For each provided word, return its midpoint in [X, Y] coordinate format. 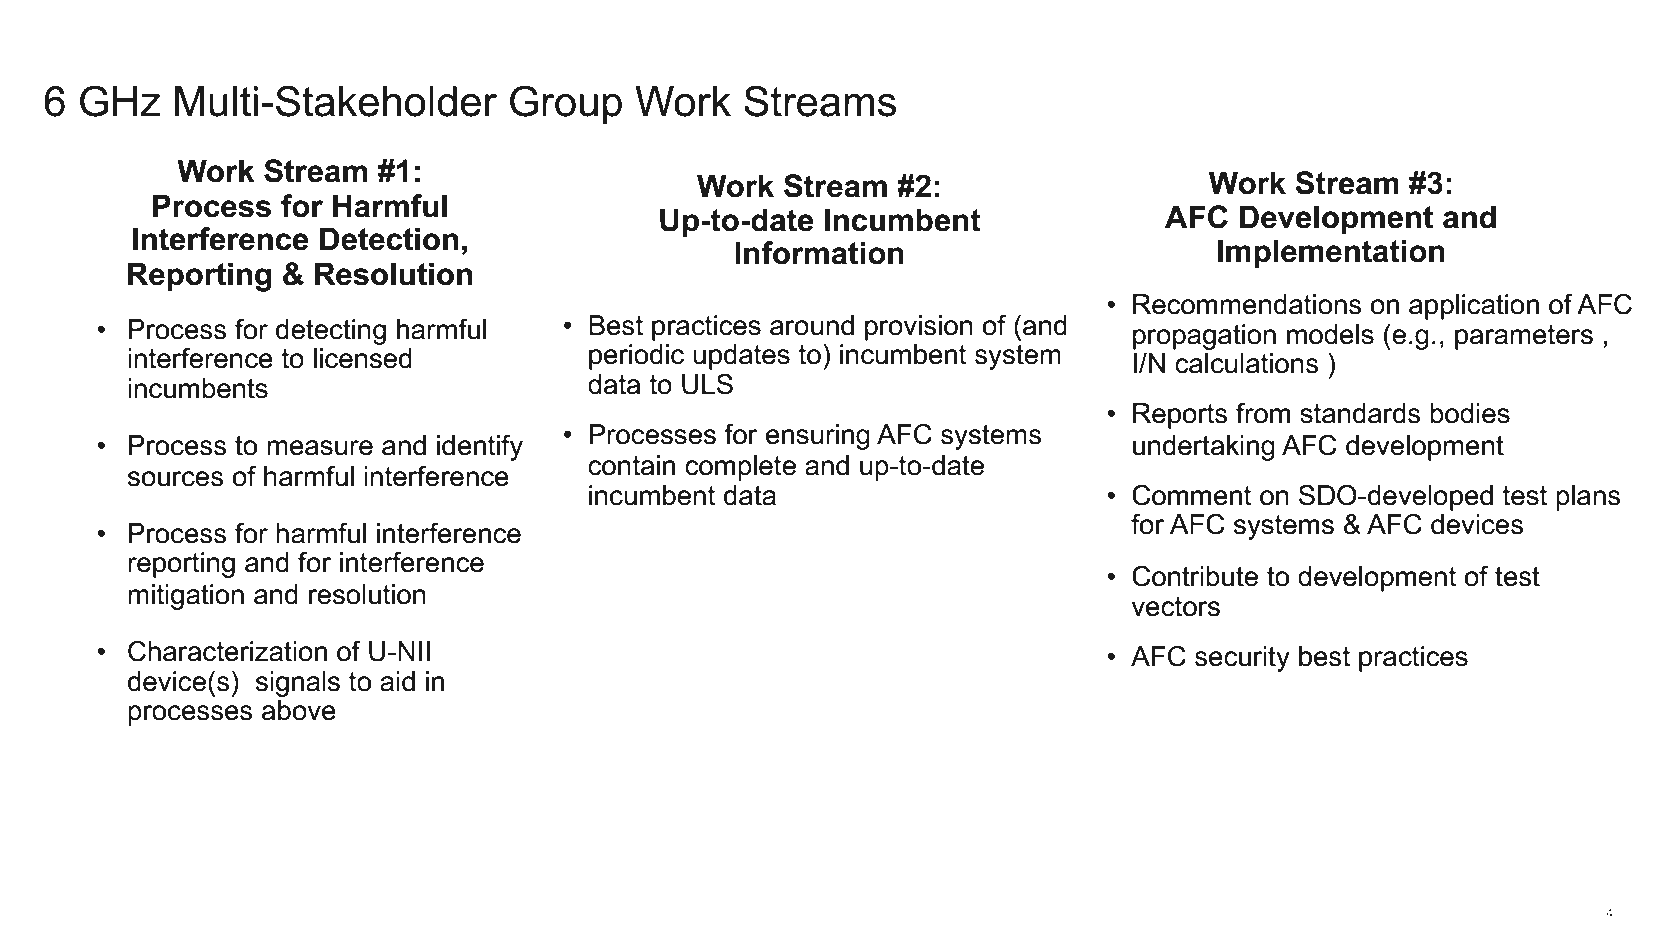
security [1242, 659]
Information [819, 253]
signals [298, 684]
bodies [1470, 413]
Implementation [1331, 253]
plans [1588, 498]
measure [320, 448]
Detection [389, 239]
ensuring [818, 437]
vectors [1176, 607]
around [812, 325]
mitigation [186, 597]
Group [566, 105]
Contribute [1195, 576]
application [1474, 307]
